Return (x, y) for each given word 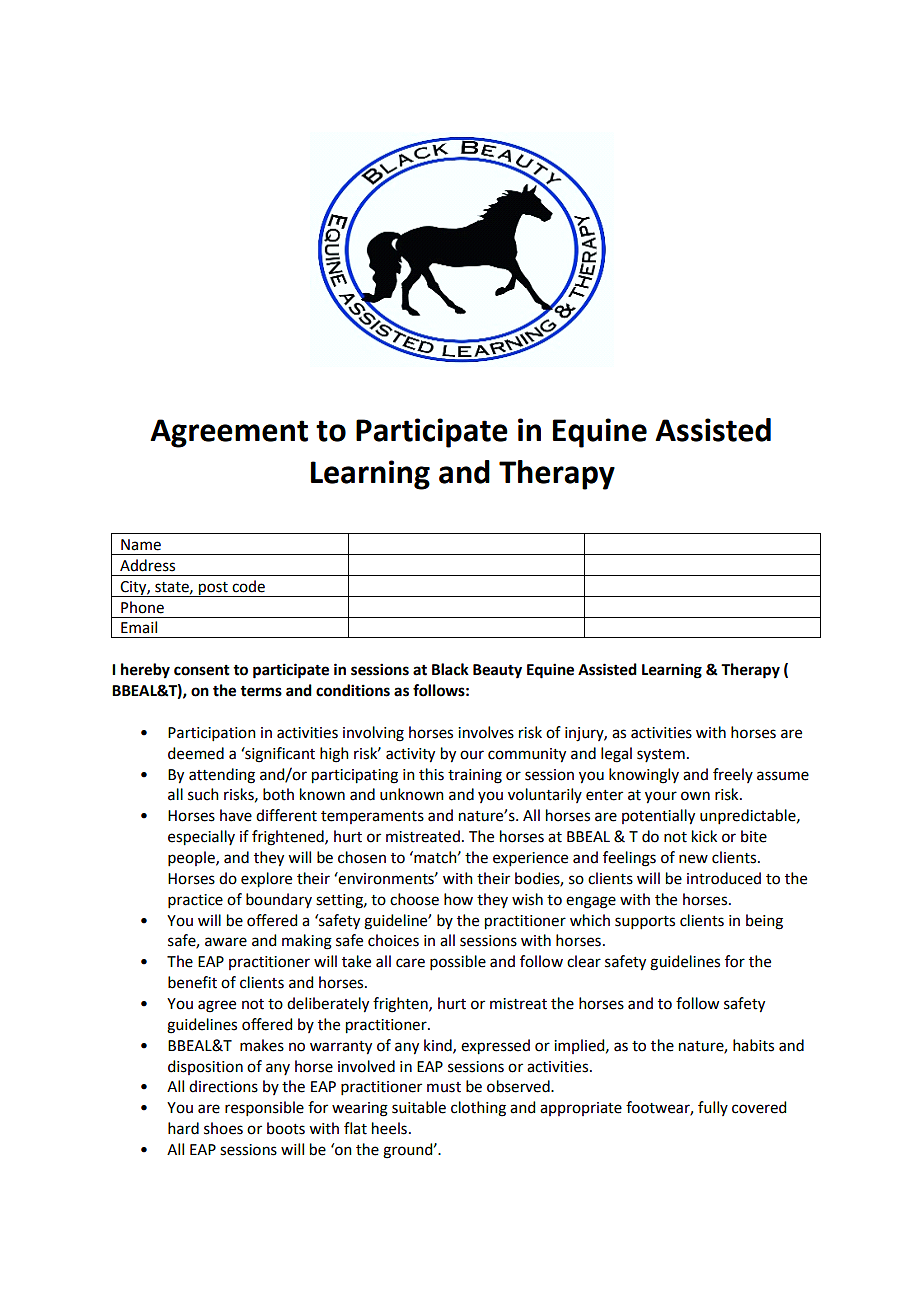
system (661, 755)
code (248, 586)
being (764, 922)
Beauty (497, 671)
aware (226, 942)
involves (486, 732)
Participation (212, 734)
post (213, 589)
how (458, 899)
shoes (223, 1128)
